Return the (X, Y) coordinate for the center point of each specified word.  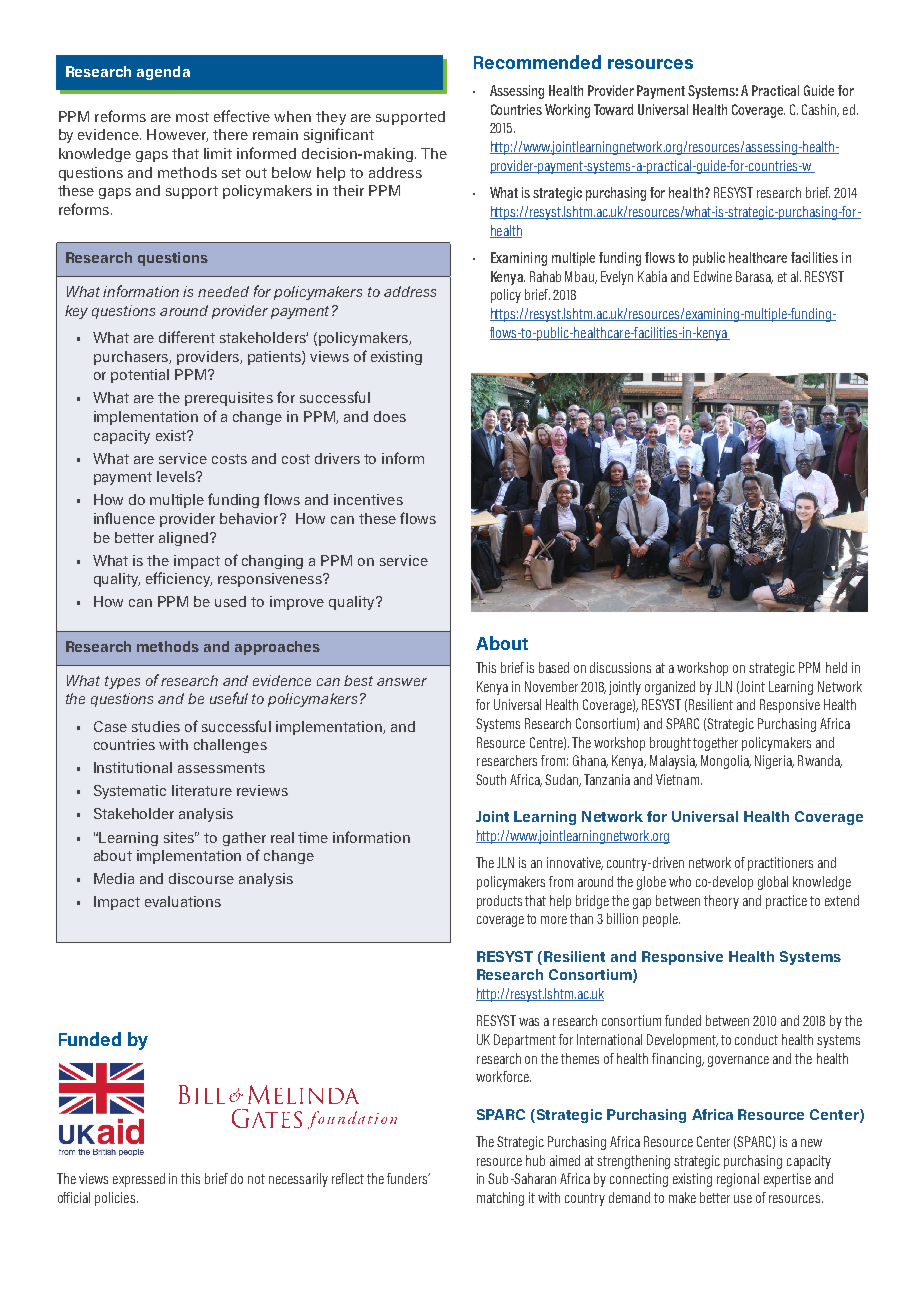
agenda (163, 73)
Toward (613, 109)
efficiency (179, 579)
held (836, 667)
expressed (139, 1180)
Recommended (537, 62)
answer (402, 682)
